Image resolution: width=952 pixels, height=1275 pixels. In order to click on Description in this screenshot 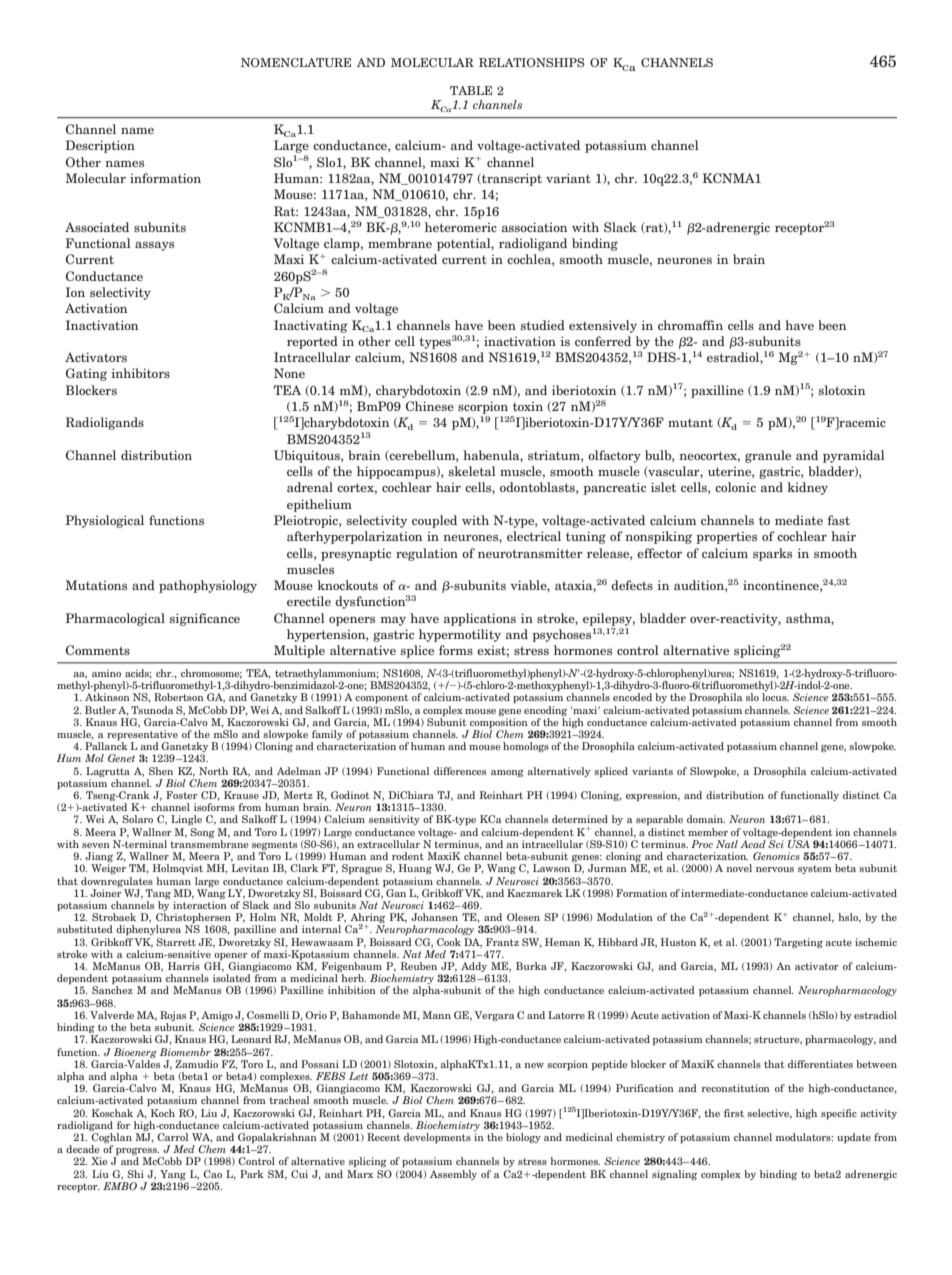, I will do `click(100, 146)`.
